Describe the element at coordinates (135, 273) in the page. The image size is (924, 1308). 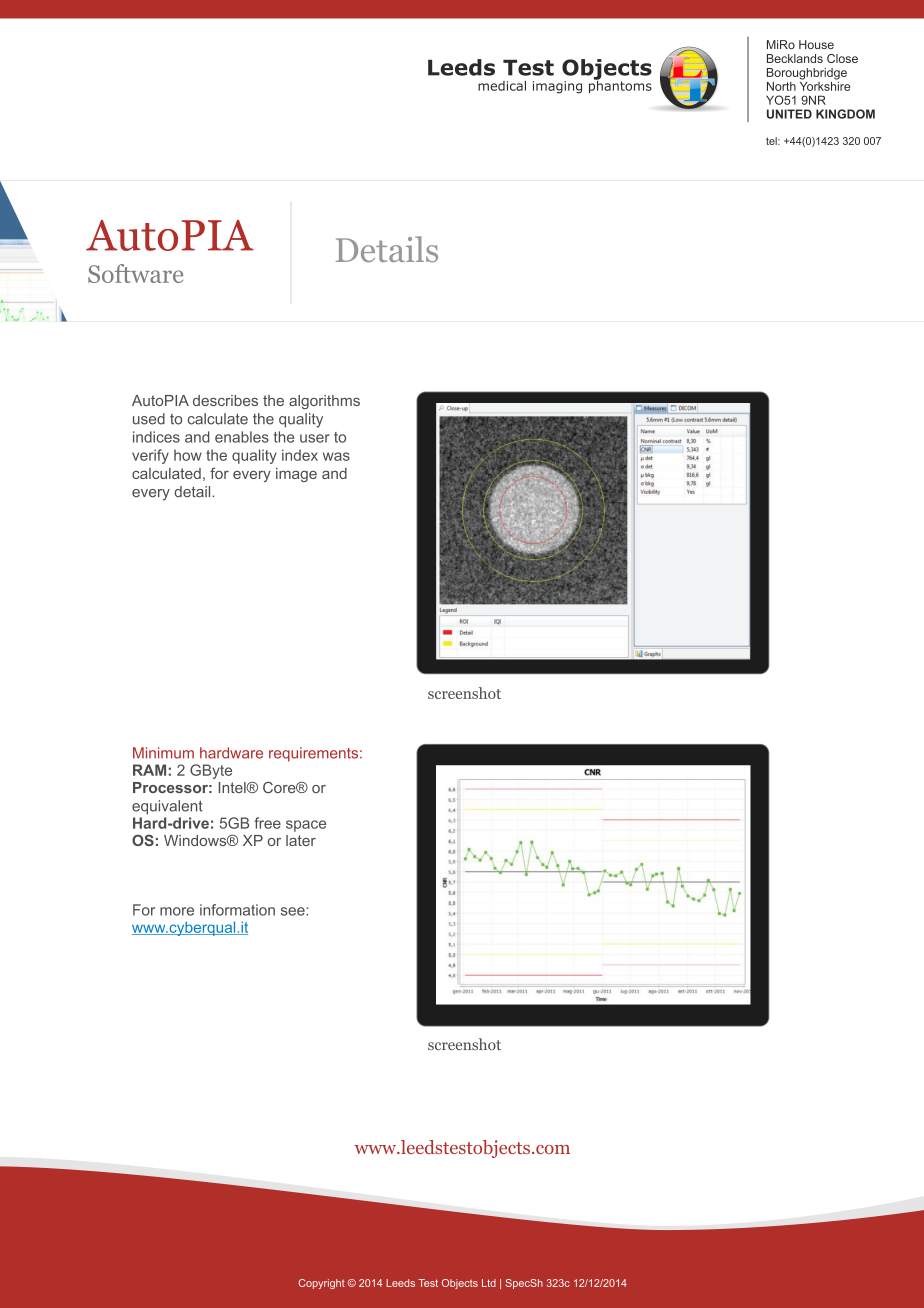
I see `Software` at that location.
